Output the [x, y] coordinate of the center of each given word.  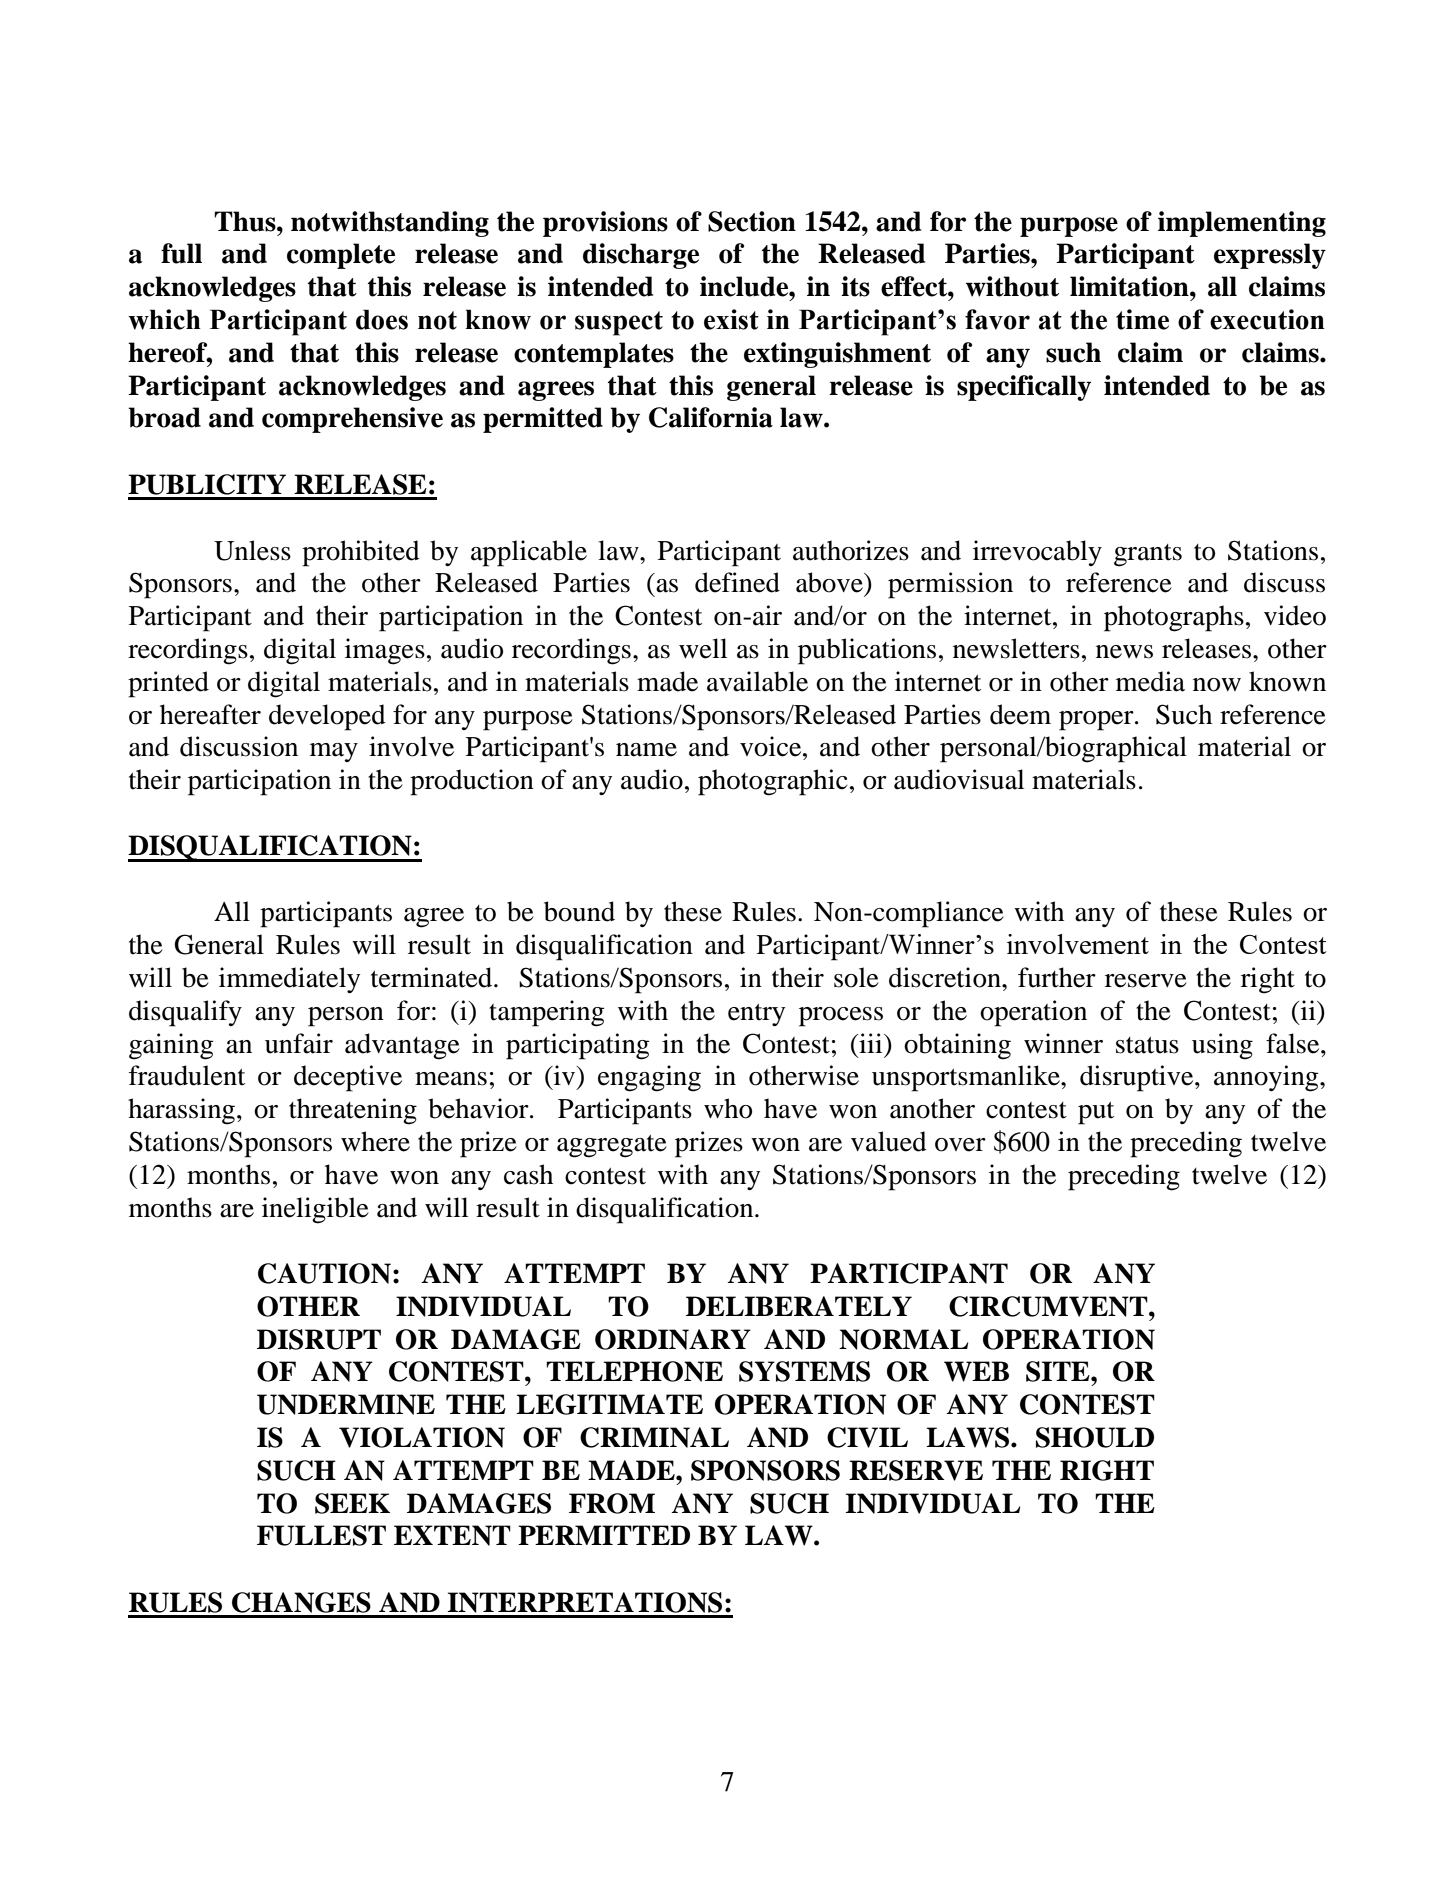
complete [341, 256]
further [1057, 977]
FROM [612, 1503]
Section [752, 221]
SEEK [352, 1503]
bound [579, 911]
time [1142, 319]
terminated [433, 977]
